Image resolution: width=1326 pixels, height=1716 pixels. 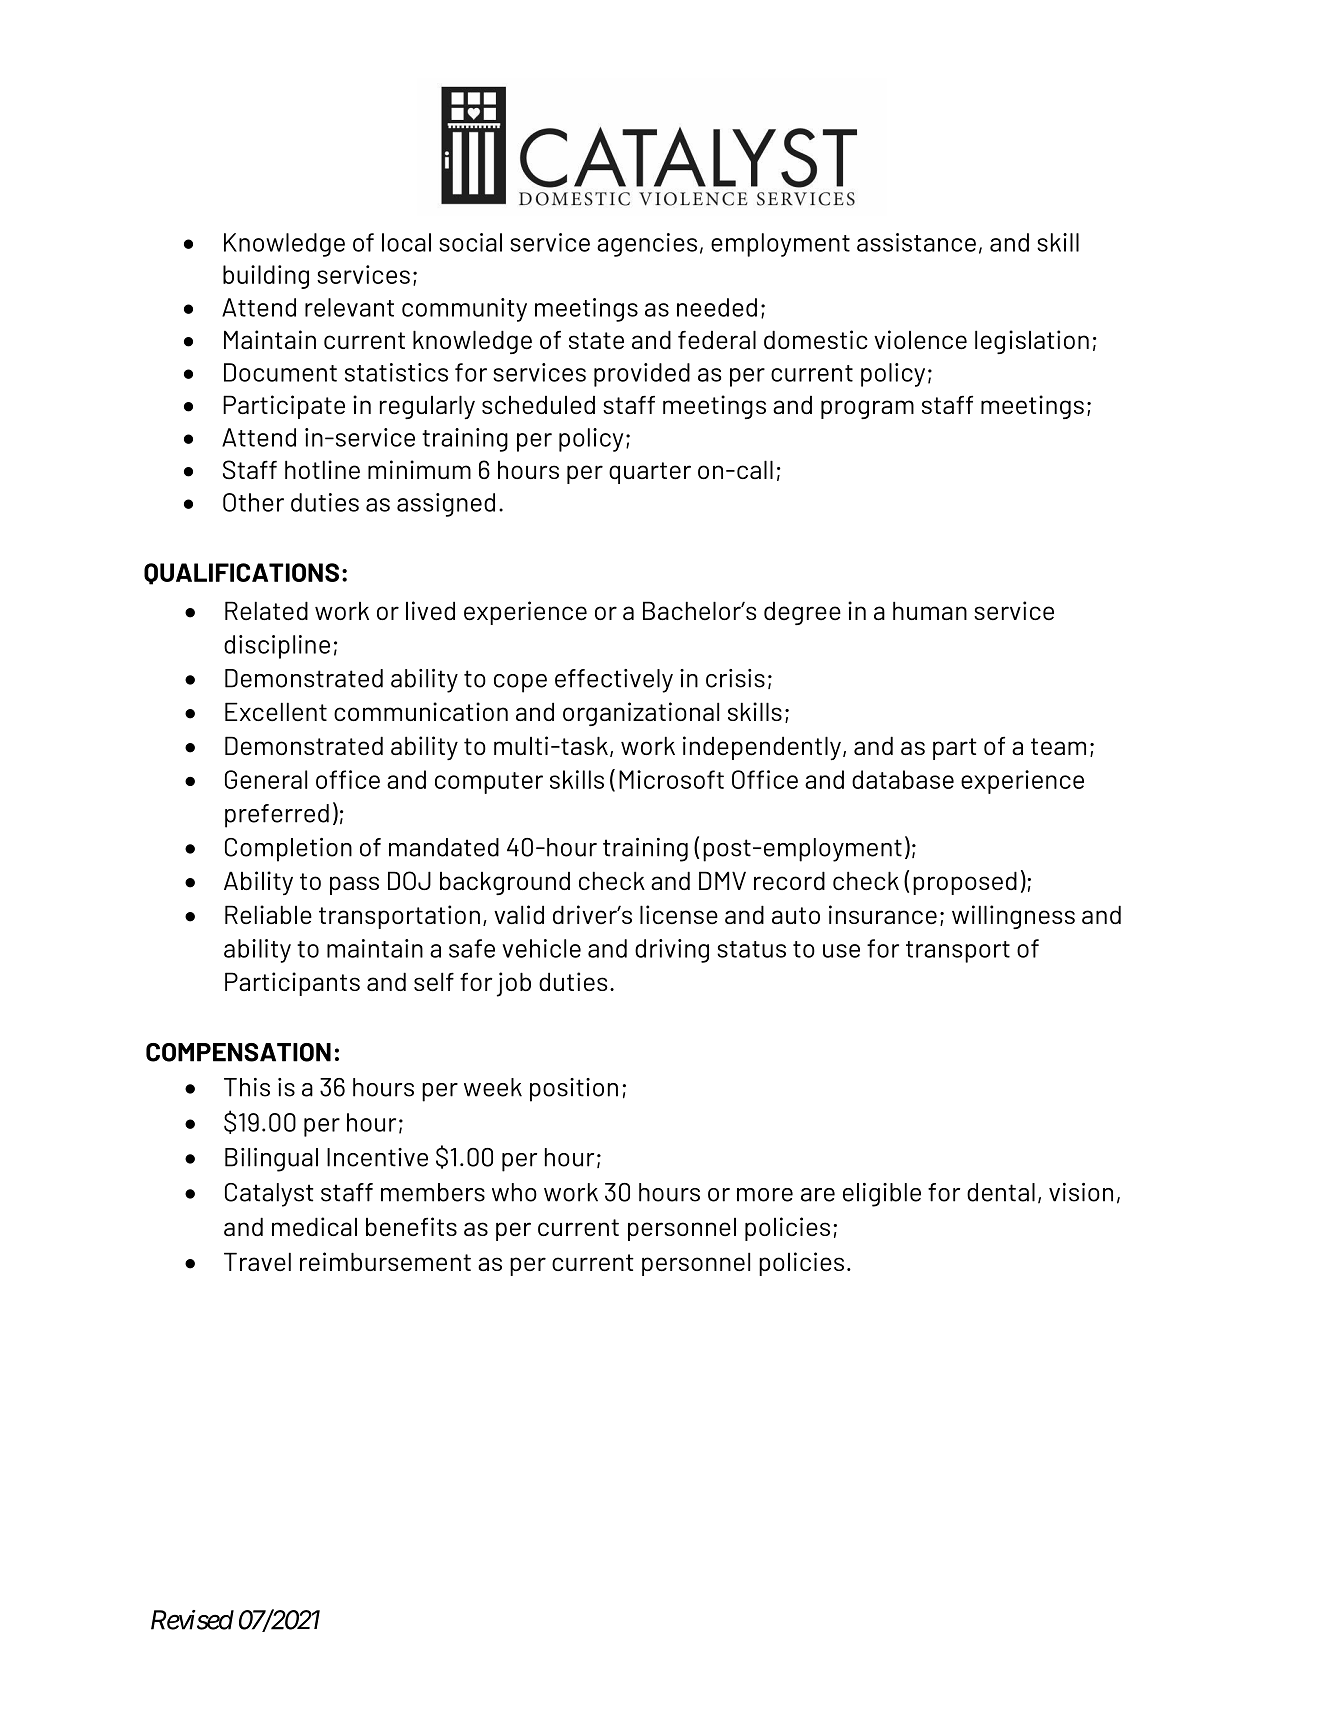 What do you see at coordinates (574, 1090) in the document?
I see `position` at bounding box center [574, 1090].
